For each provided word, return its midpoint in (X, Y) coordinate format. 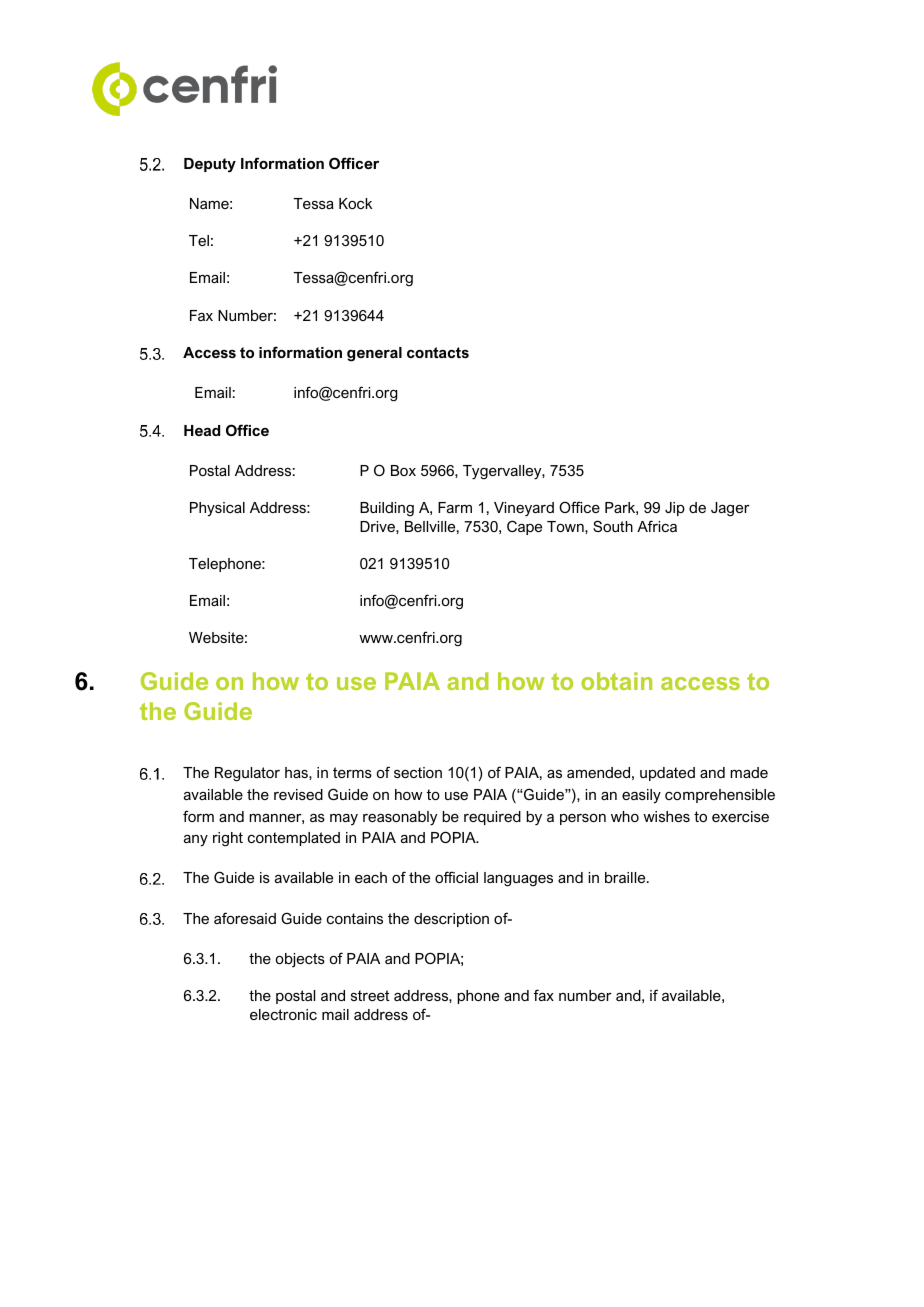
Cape (524, 527)
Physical (217, 509)
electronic (283, 1014)
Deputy (210, 165)
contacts (438, 352)
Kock (355, 203)
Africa (657, 526)
